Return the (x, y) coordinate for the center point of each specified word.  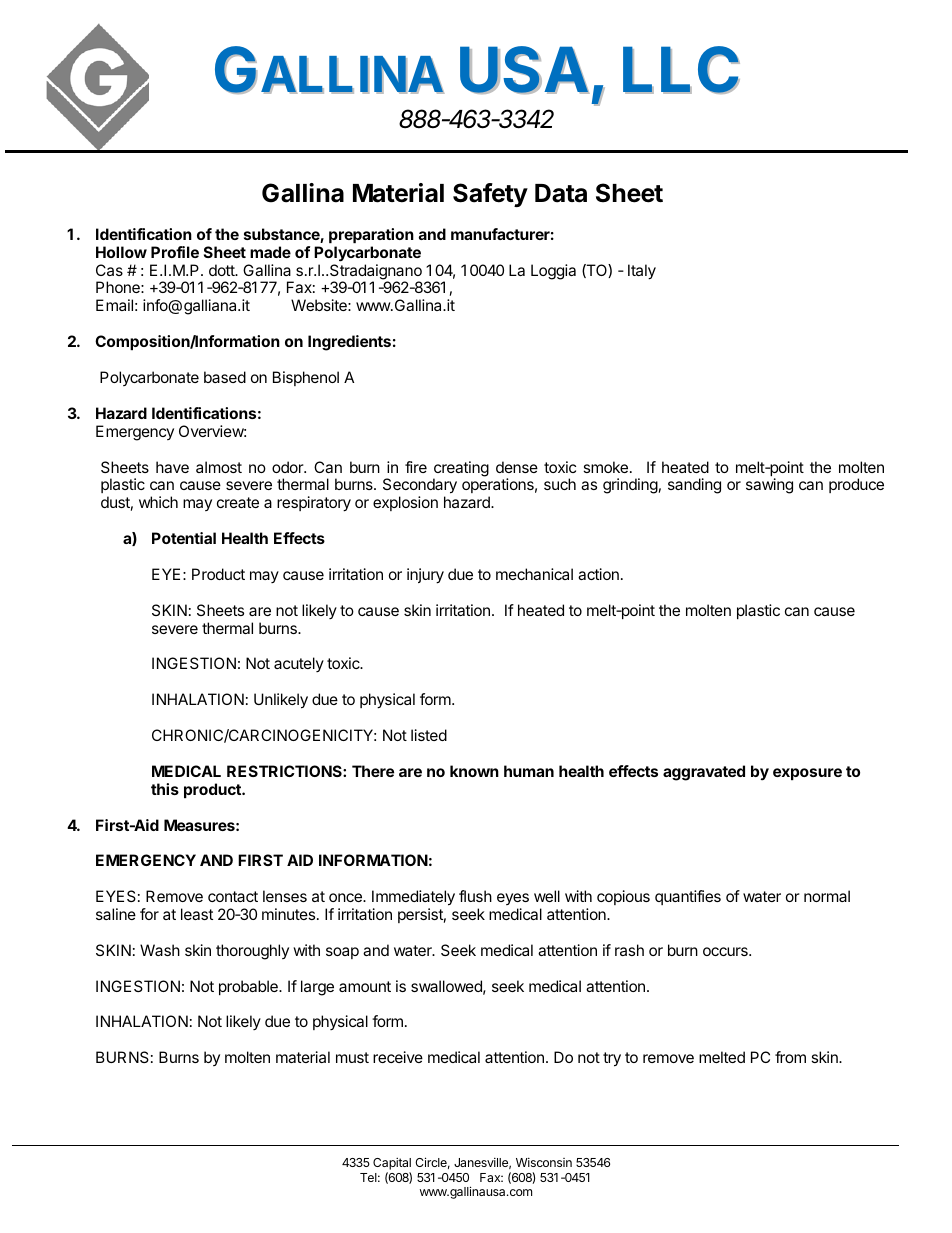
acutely (299, 664)
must (352, 1057)
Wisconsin (544, 1162)
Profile (175, 252)
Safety (490, 195)
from (790, 1057)
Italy (642, 272)
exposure (807, 774)
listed (429, 735)
